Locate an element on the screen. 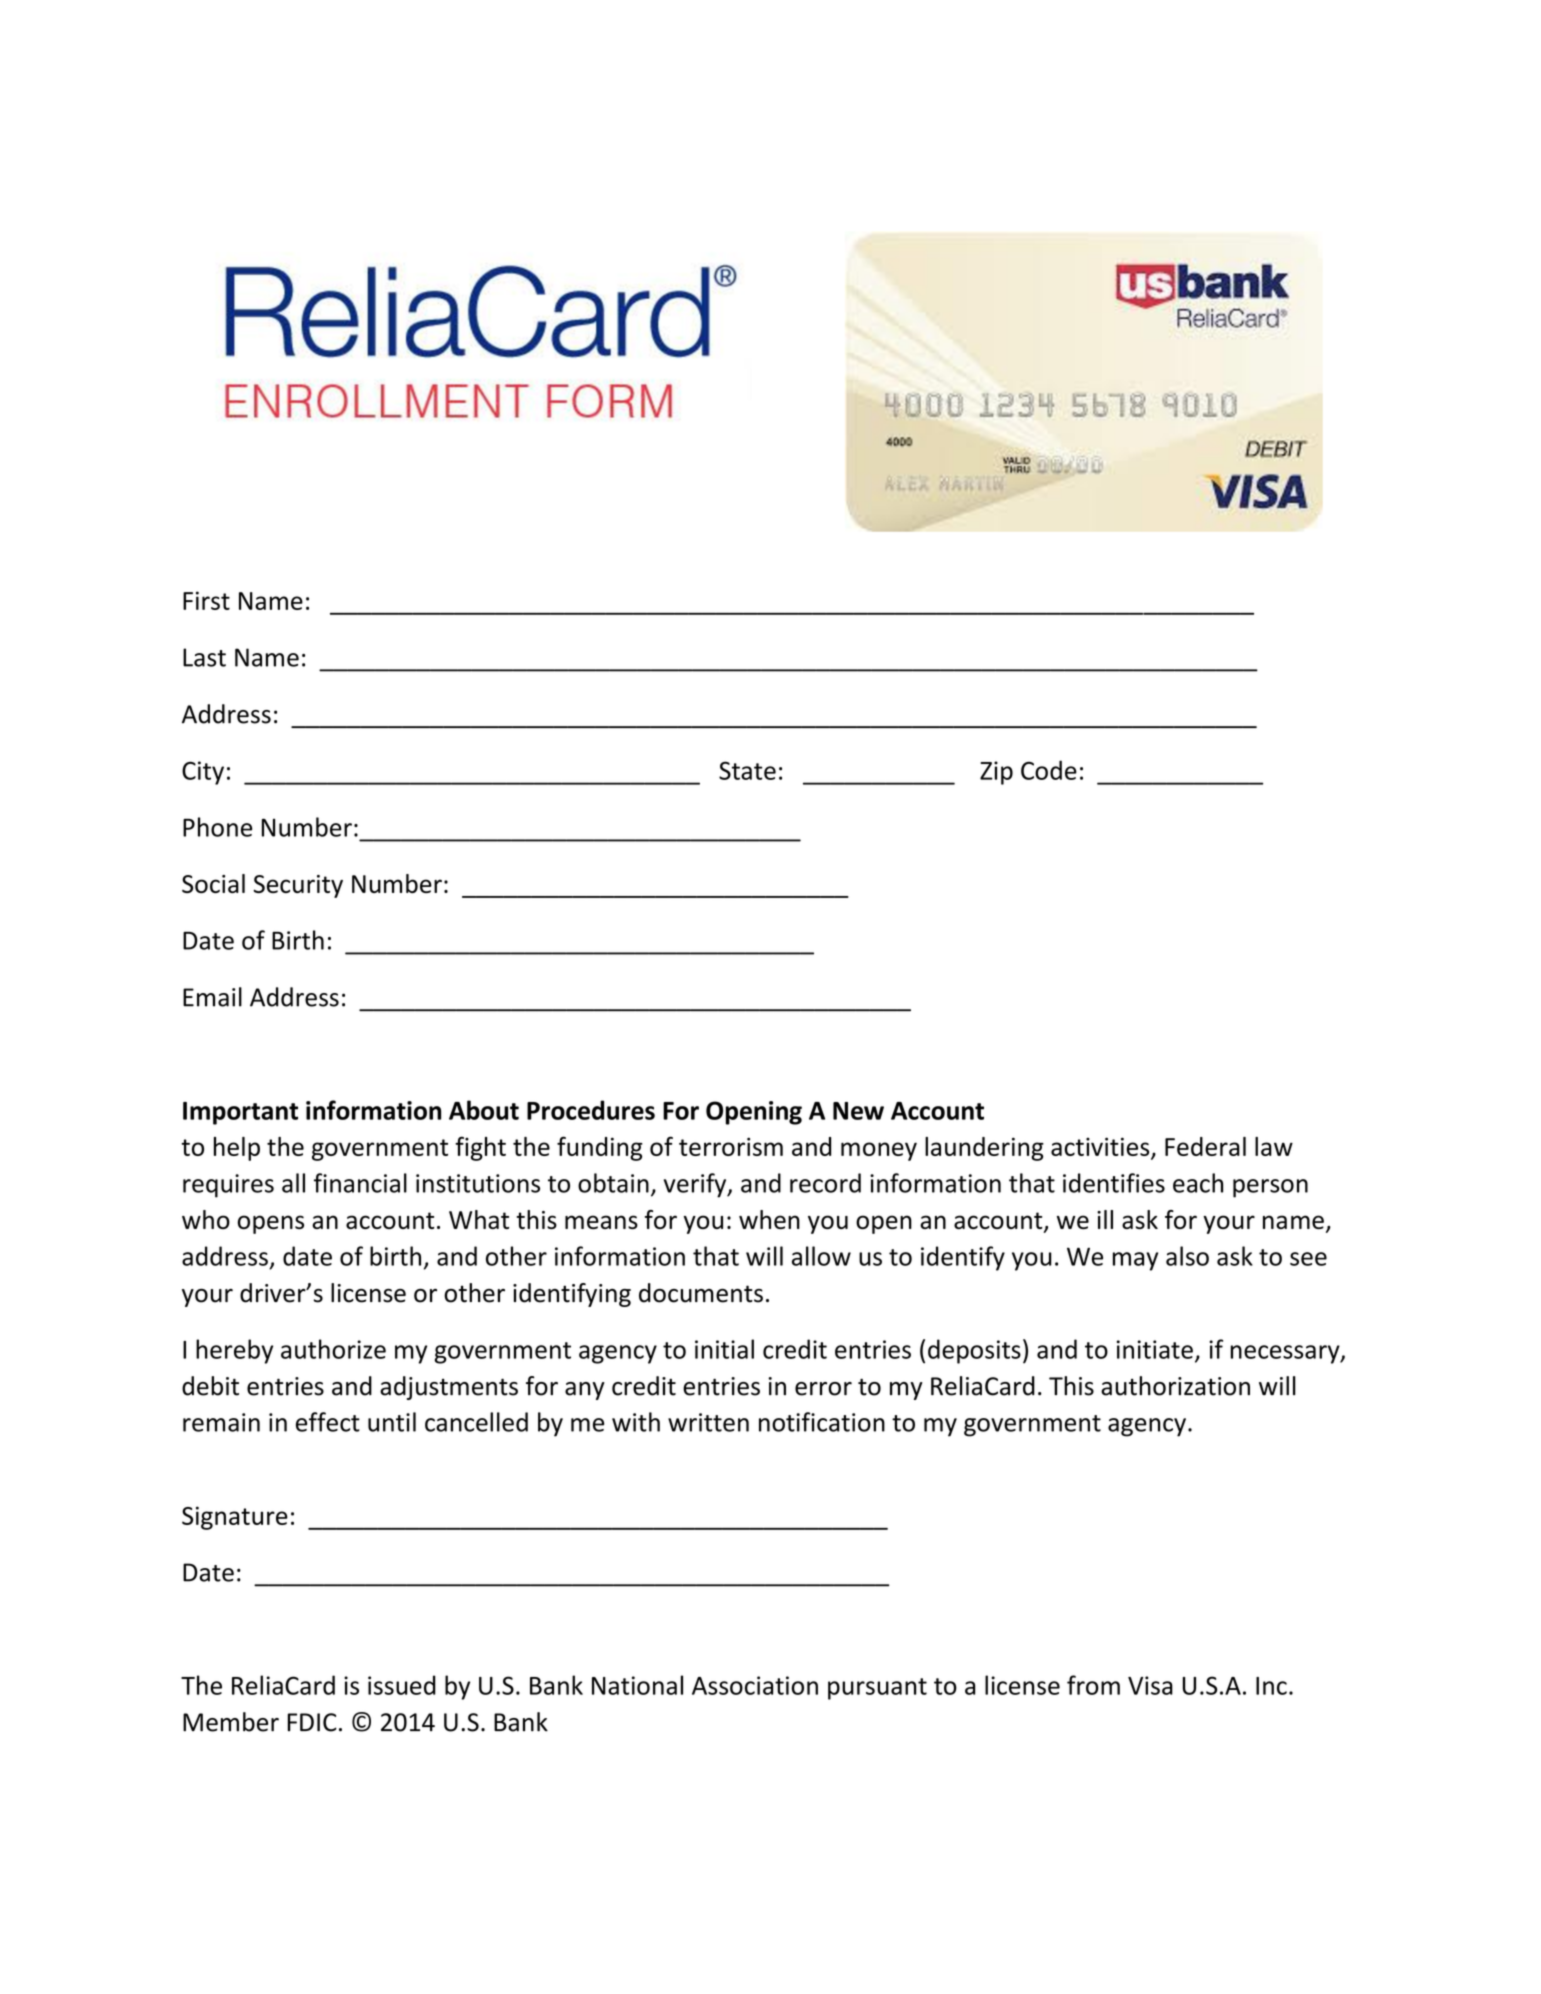  Federal is located at coordinates (1205, 1146).
